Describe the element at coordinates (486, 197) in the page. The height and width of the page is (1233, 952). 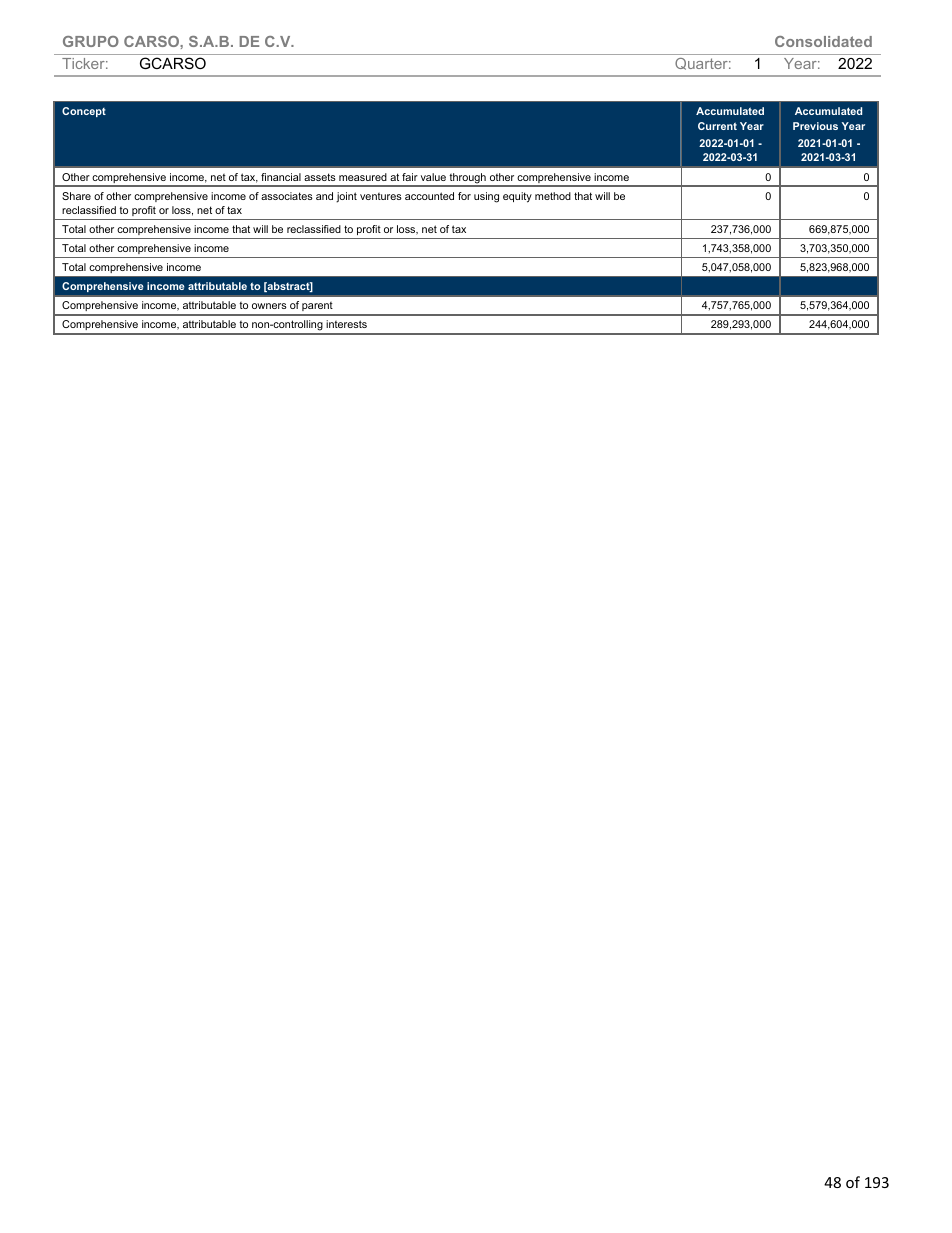
I see `using` at that location.
